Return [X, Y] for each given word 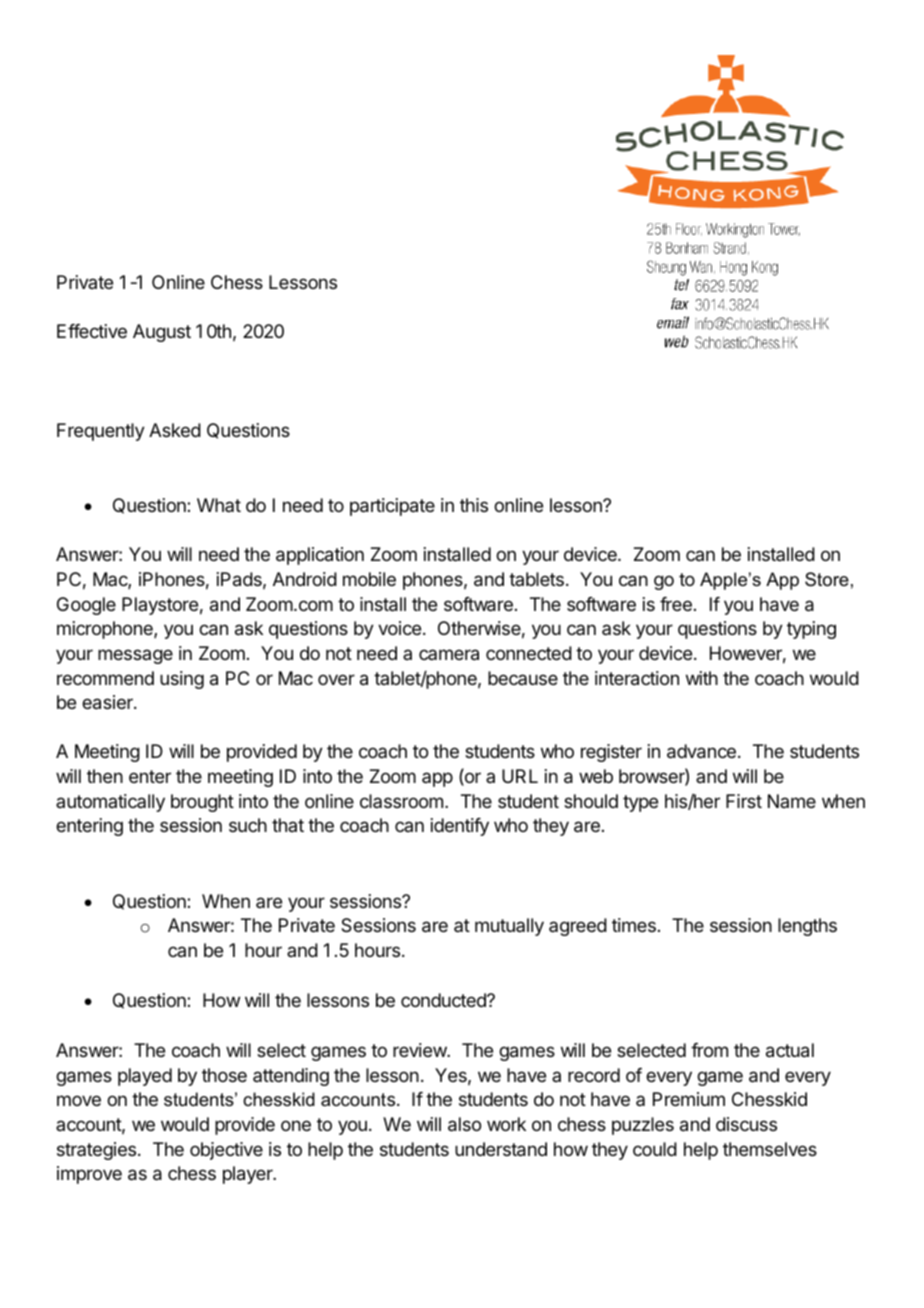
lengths [807, 927]
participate [392, 507]
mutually [509, 927]
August [162, 333]
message [135, 656]
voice [399, 628]
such [248, 825]
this [474, 505]
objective [226, 1151]
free [676, 604]
